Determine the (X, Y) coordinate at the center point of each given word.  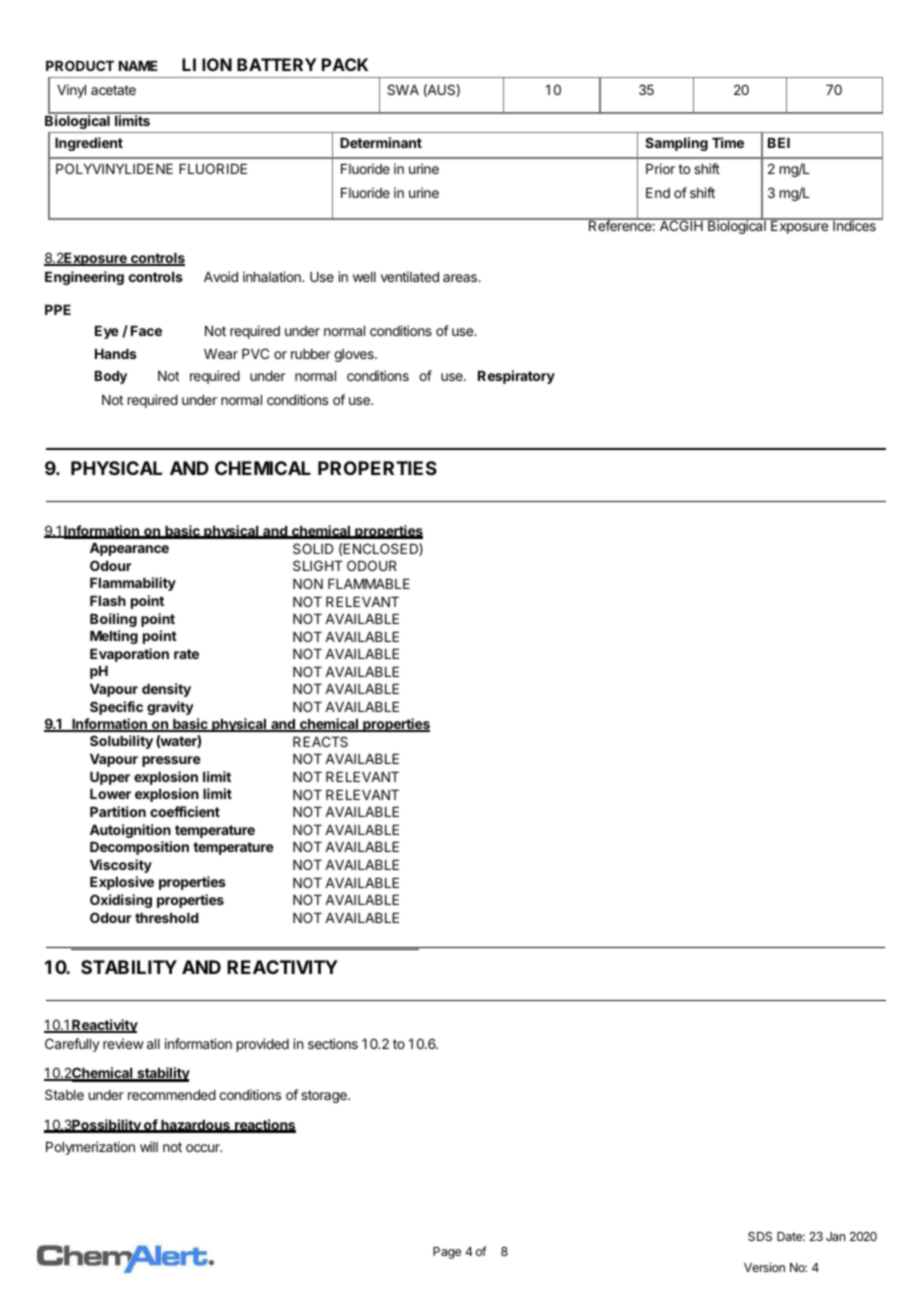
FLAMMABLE (369, 584)
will (149, 1146)
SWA (403, 89)
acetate (113, 90)
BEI (779, 143)
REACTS (320, 741)
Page (447, 1253)
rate (186, 654)
